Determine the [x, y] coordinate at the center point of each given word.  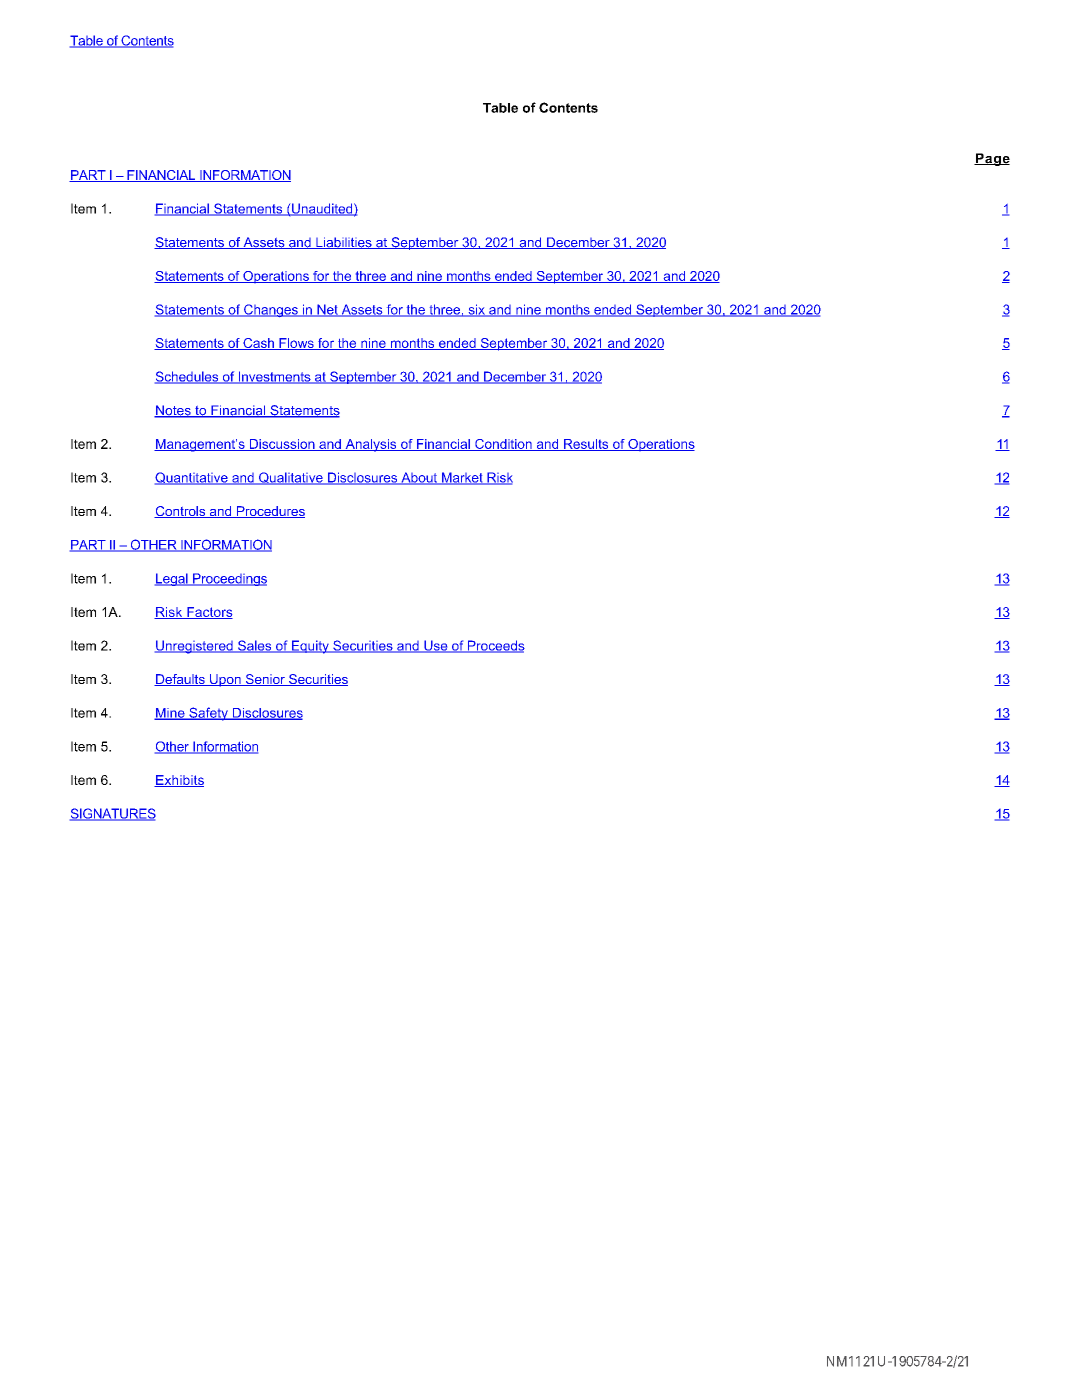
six [476, 310]
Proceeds [495, 646]
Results [586, 445]
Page [992, 159]
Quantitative [192, 478]
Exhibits [179, 781]
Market [462, 478]
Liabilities [344, 243]
